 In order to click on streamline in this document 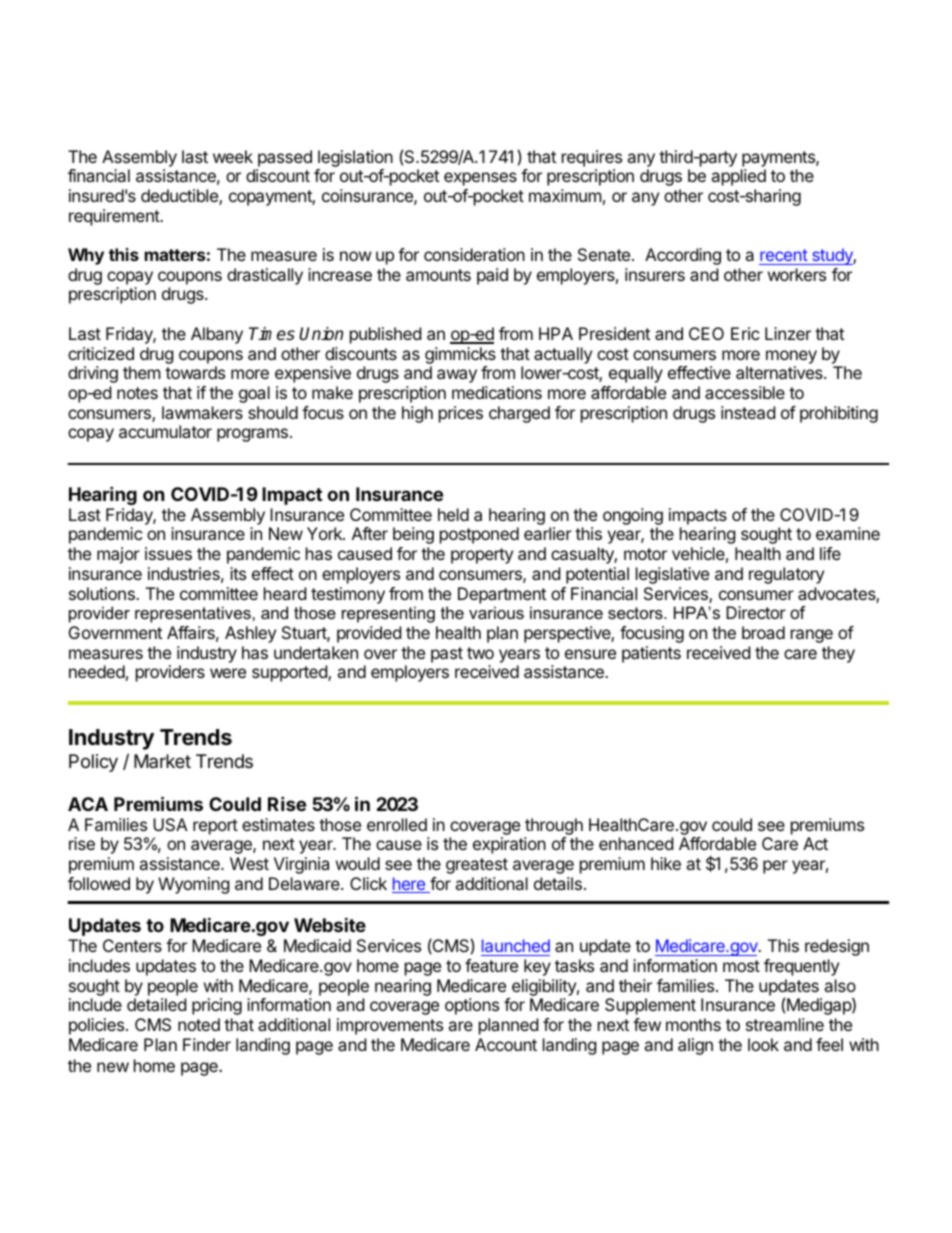, I will do `click(785, 1024)`.
